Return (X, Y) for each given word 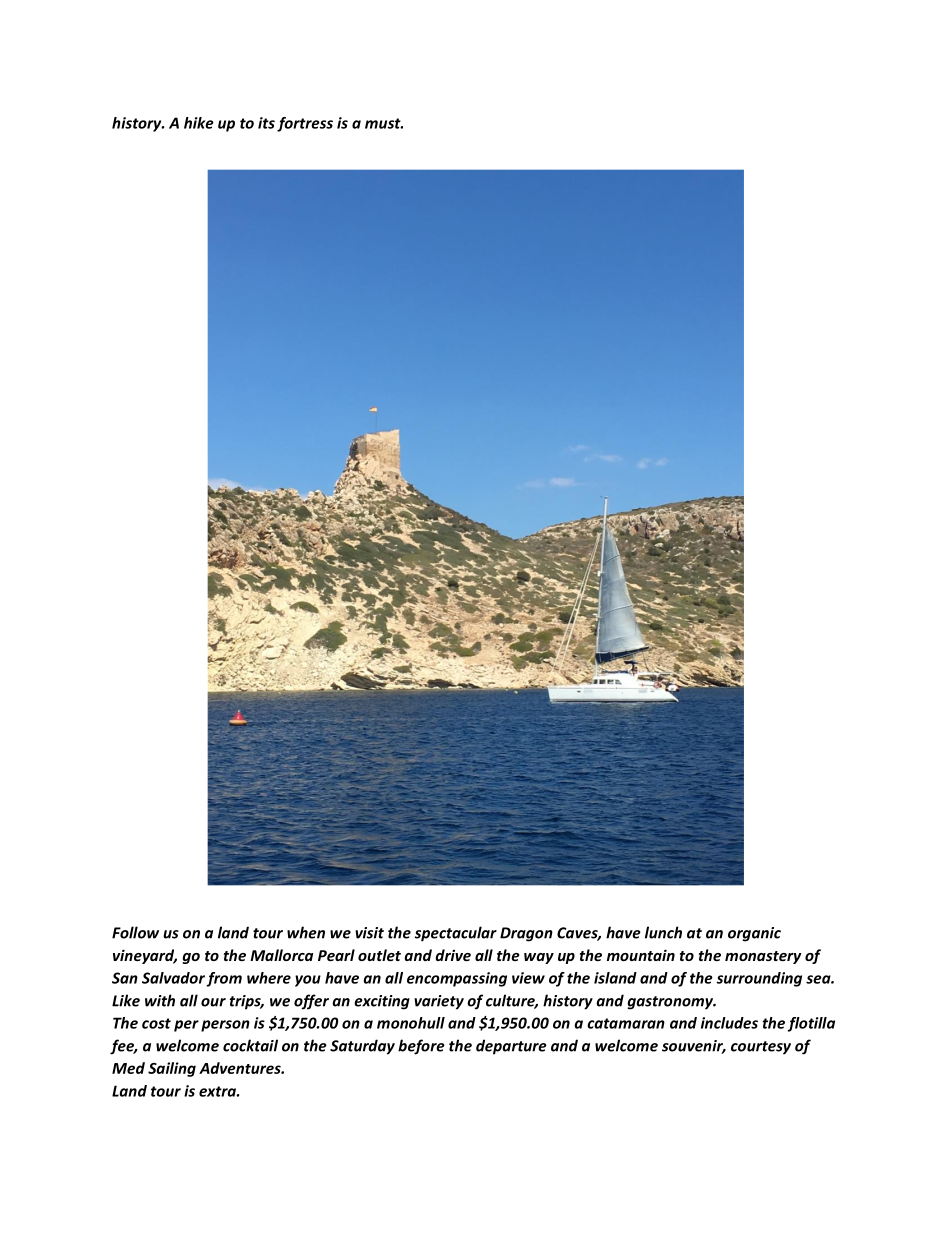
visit (369, 933)
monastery (763, 957)
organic (754, 934)
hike (199, 123)
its (266, 123)
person (225, 1026)
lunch (663, 932)
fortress (305, 124)
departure (511, 1047)
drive (453, 955)
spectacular (456, 934)
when (306, 932)
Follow (135, 932)
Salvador (173, 978)
